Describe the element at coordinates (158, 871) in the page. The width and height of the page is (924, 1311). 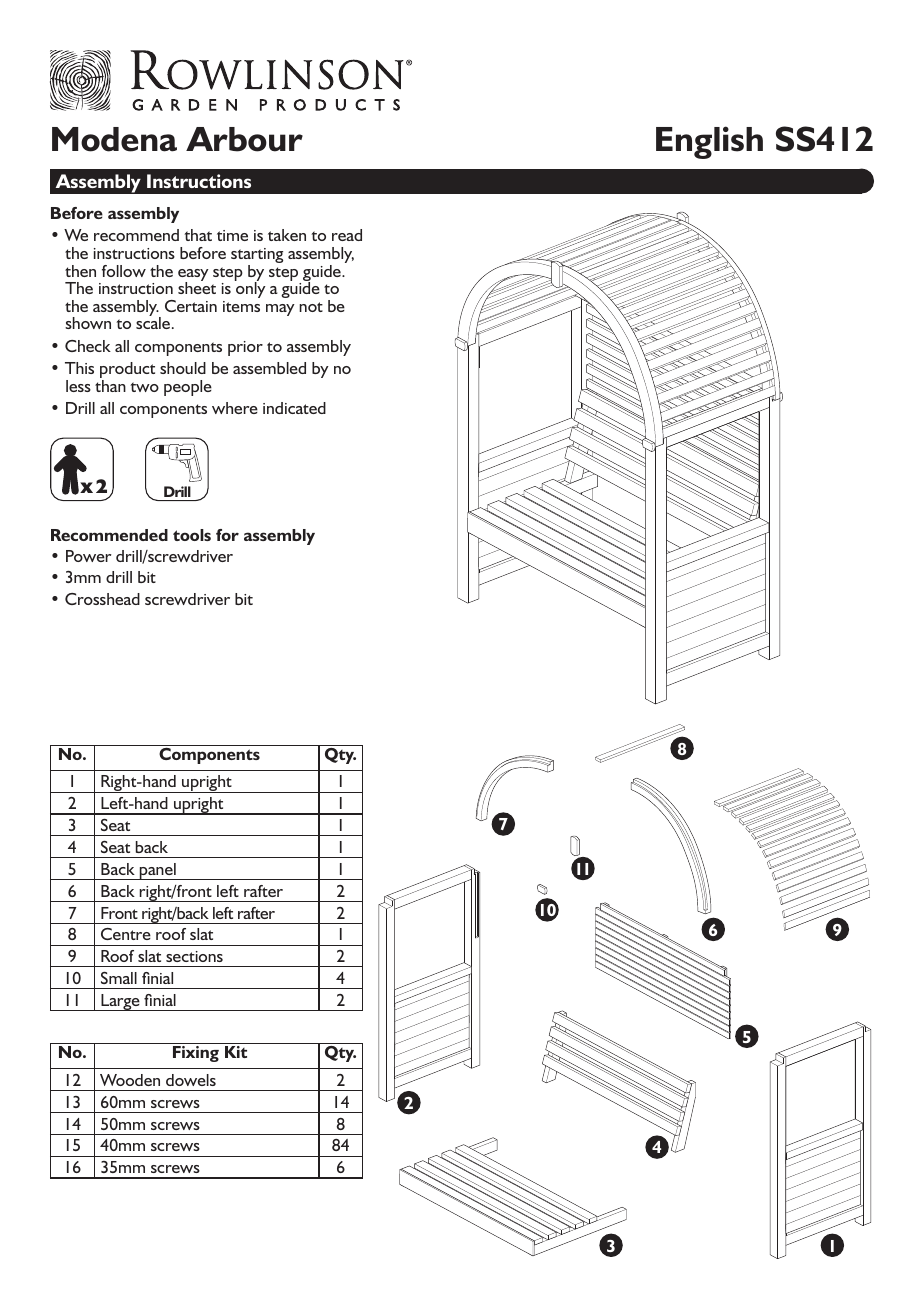
I see `panel` at that location.
